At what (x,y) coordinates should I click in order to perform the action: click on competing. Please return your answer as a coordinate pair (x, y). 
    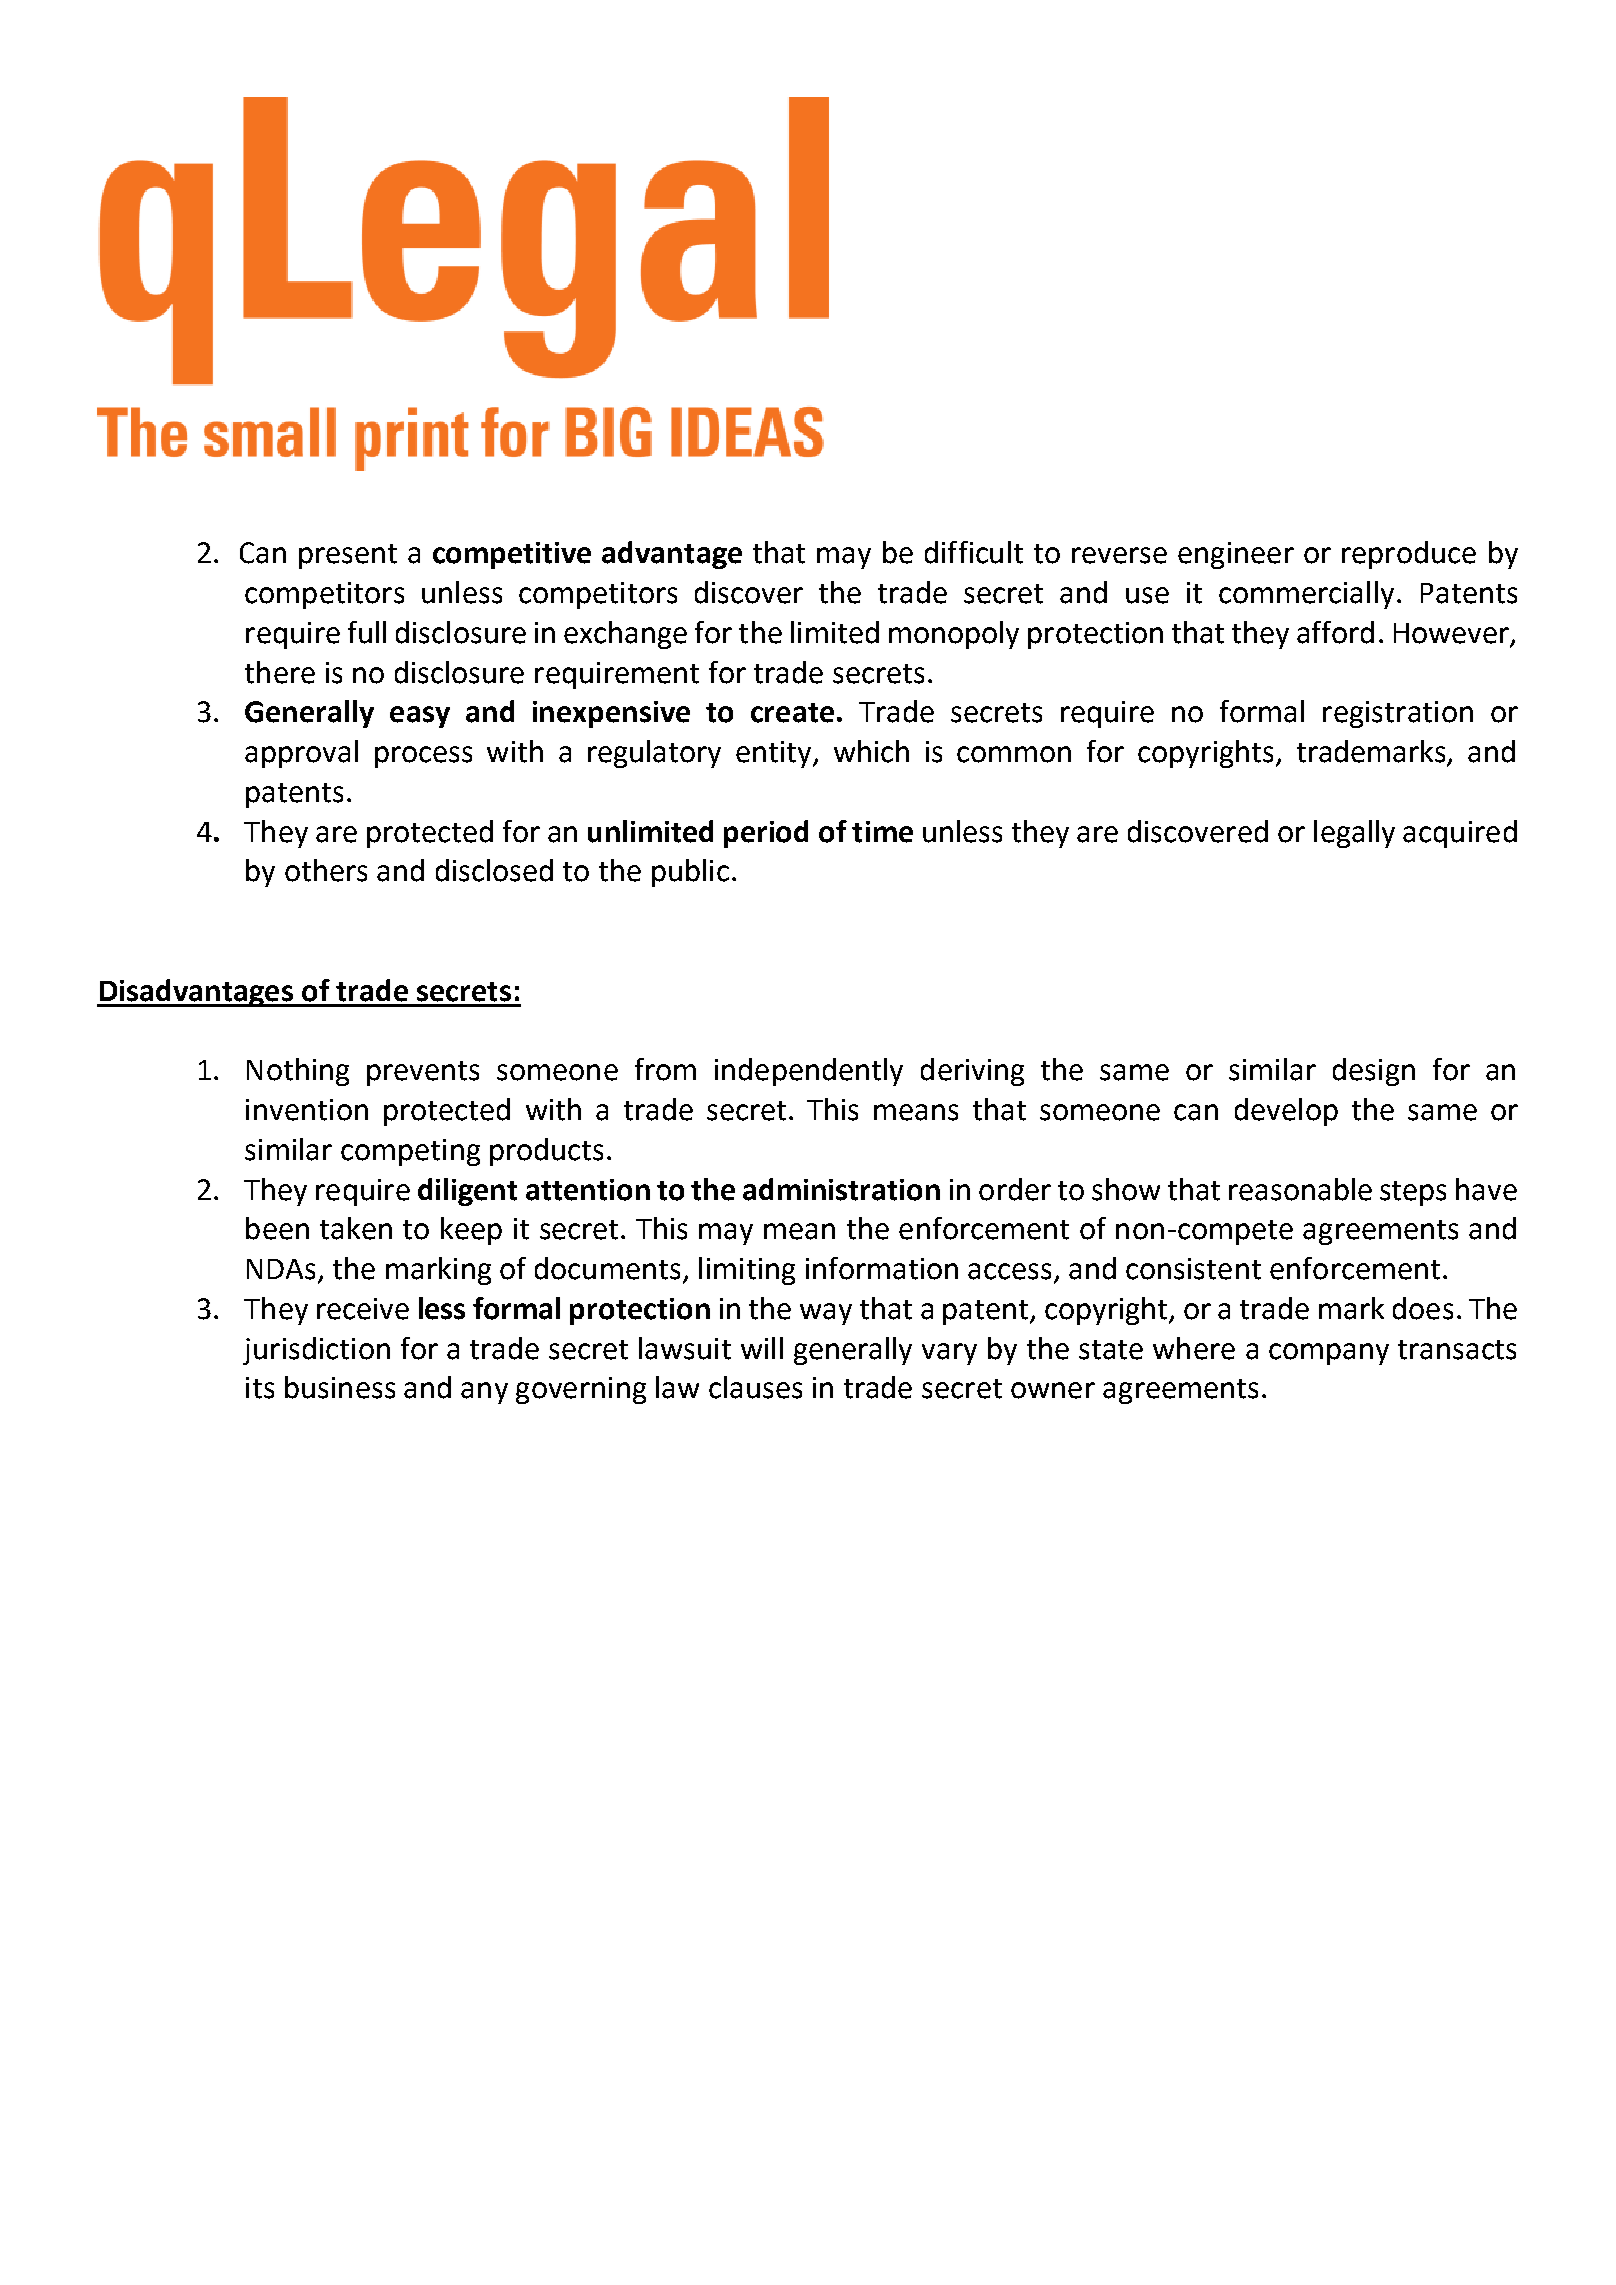
    Looking at the image, I should click on (410, 1152).
